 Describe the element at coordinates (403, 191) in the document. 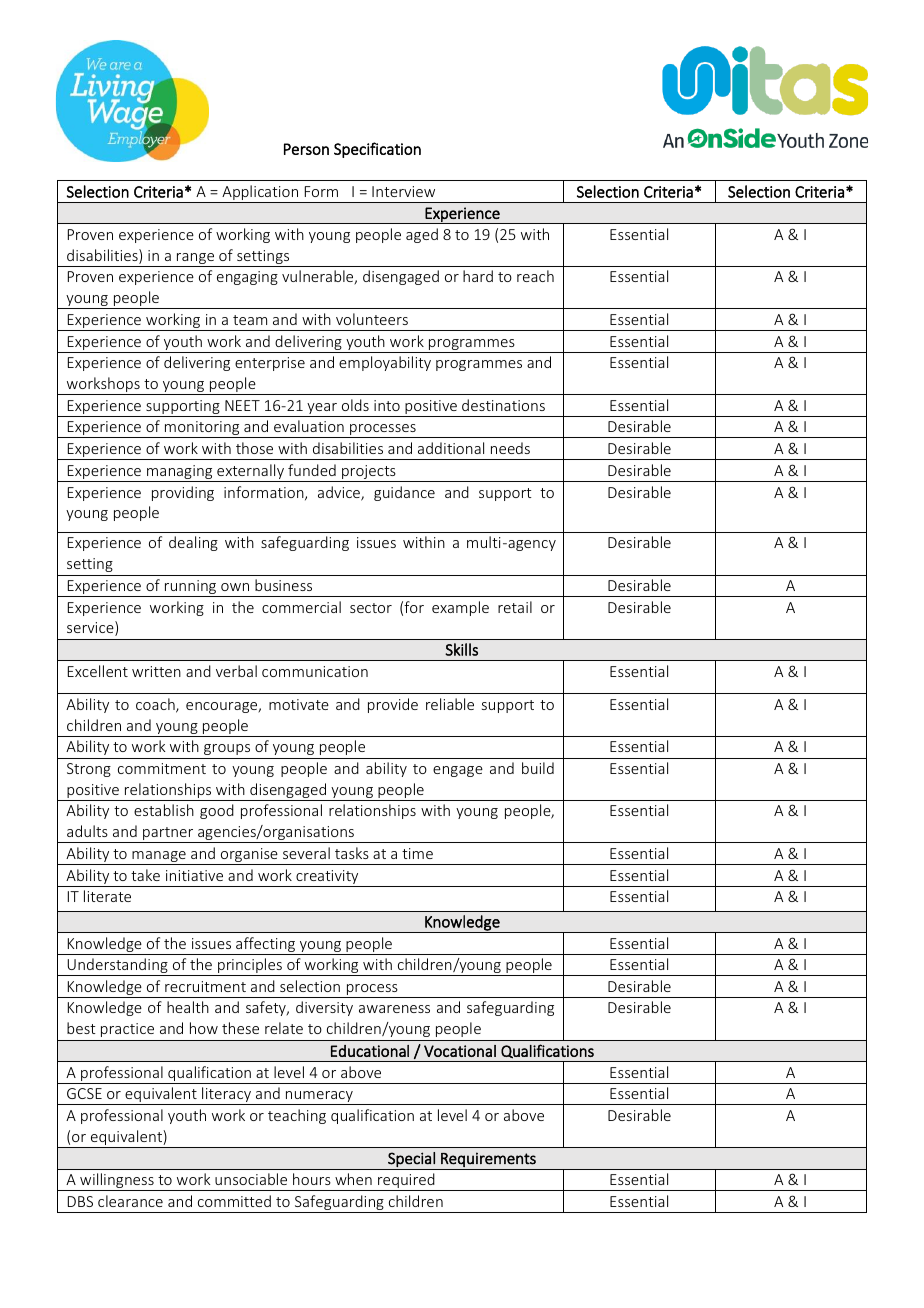

I see `Interview` at that location.
